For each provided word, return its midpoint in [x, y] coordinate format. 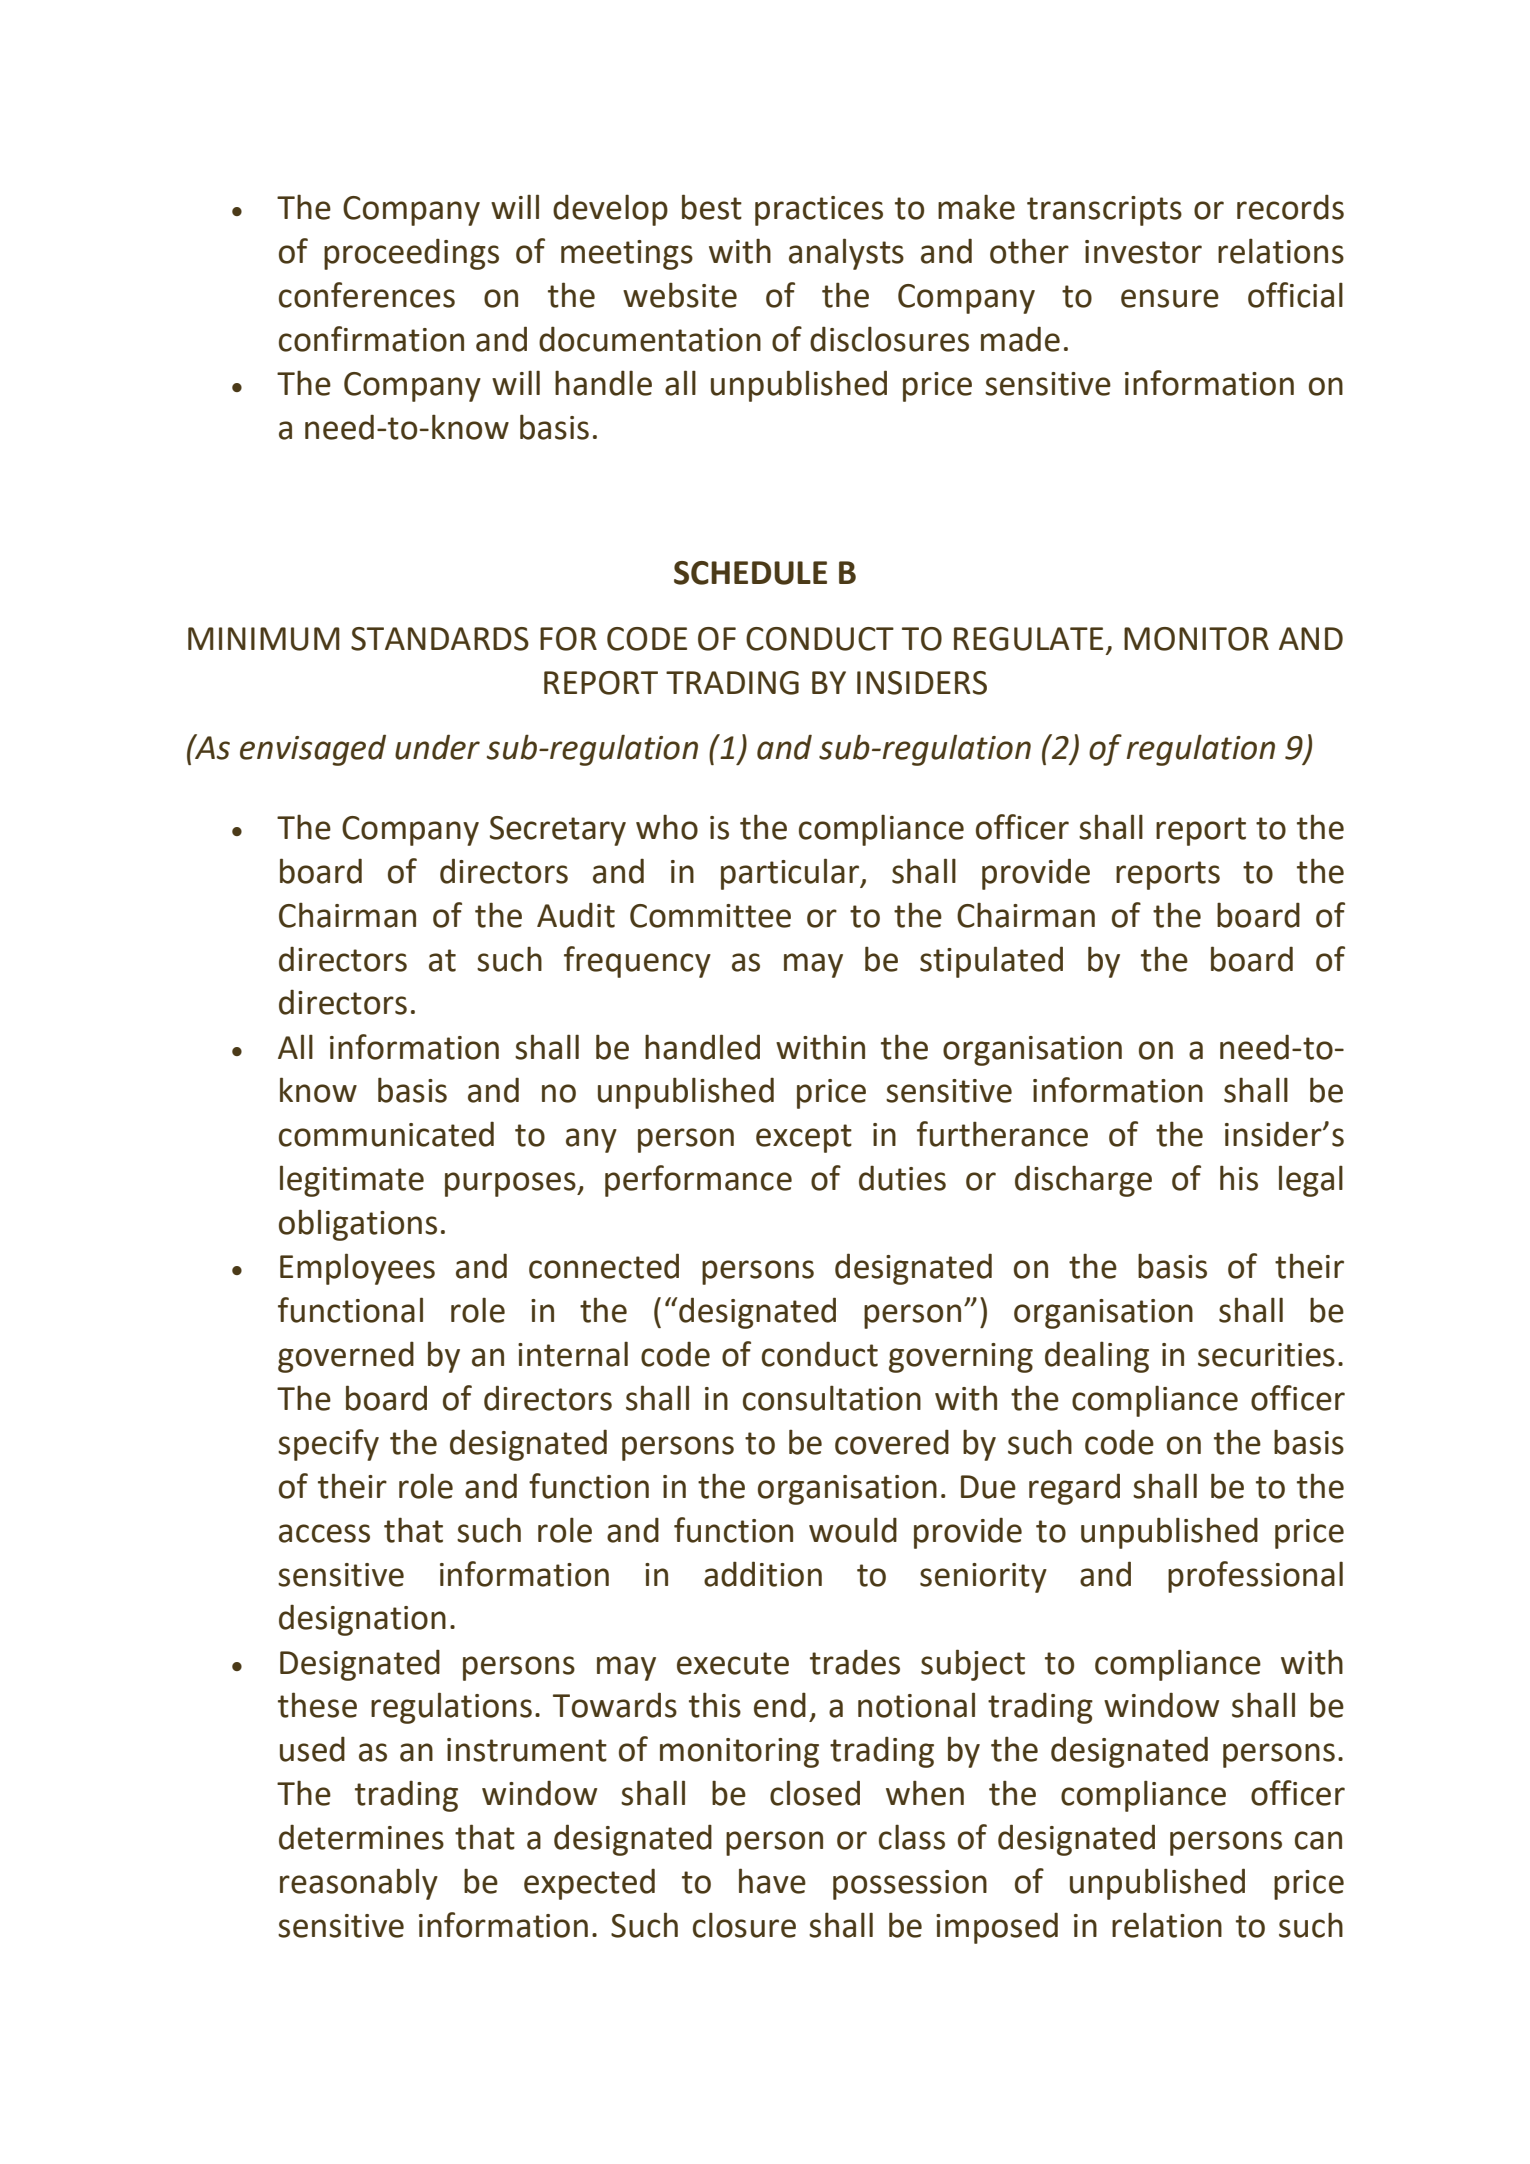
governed [346, 1357]
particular [791, 874]
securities [1266, 1355]
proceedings [411, 254]
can [1318, 1840]
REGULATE [1028, 639]
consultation [832, 1398]
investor [1143, 252]
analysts [846, 254]
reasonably [359, 1884]
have [772, 1881]
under [437, 747]
